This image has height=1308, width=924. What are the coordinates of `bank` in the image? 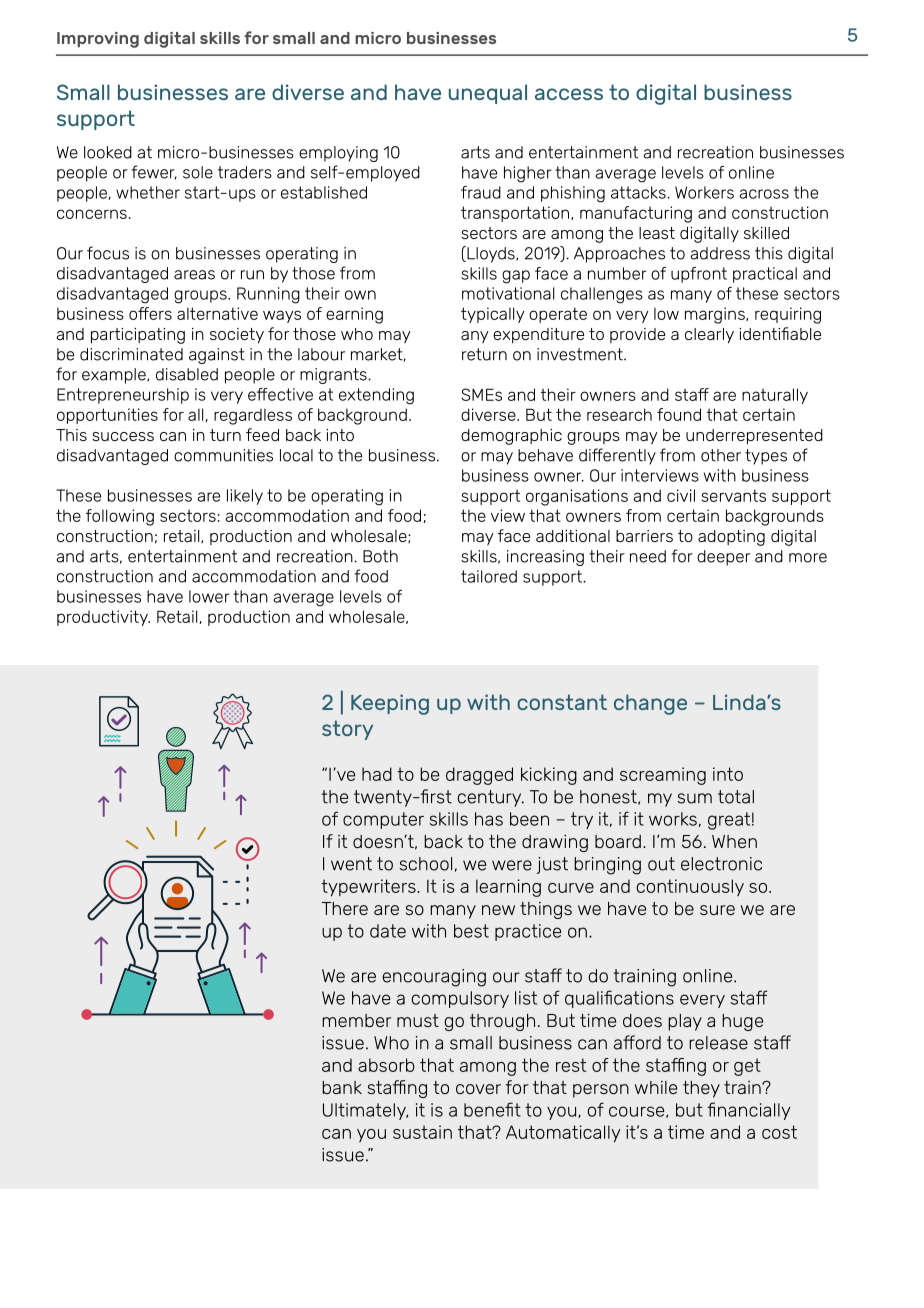 It's located at (342, 1087).
